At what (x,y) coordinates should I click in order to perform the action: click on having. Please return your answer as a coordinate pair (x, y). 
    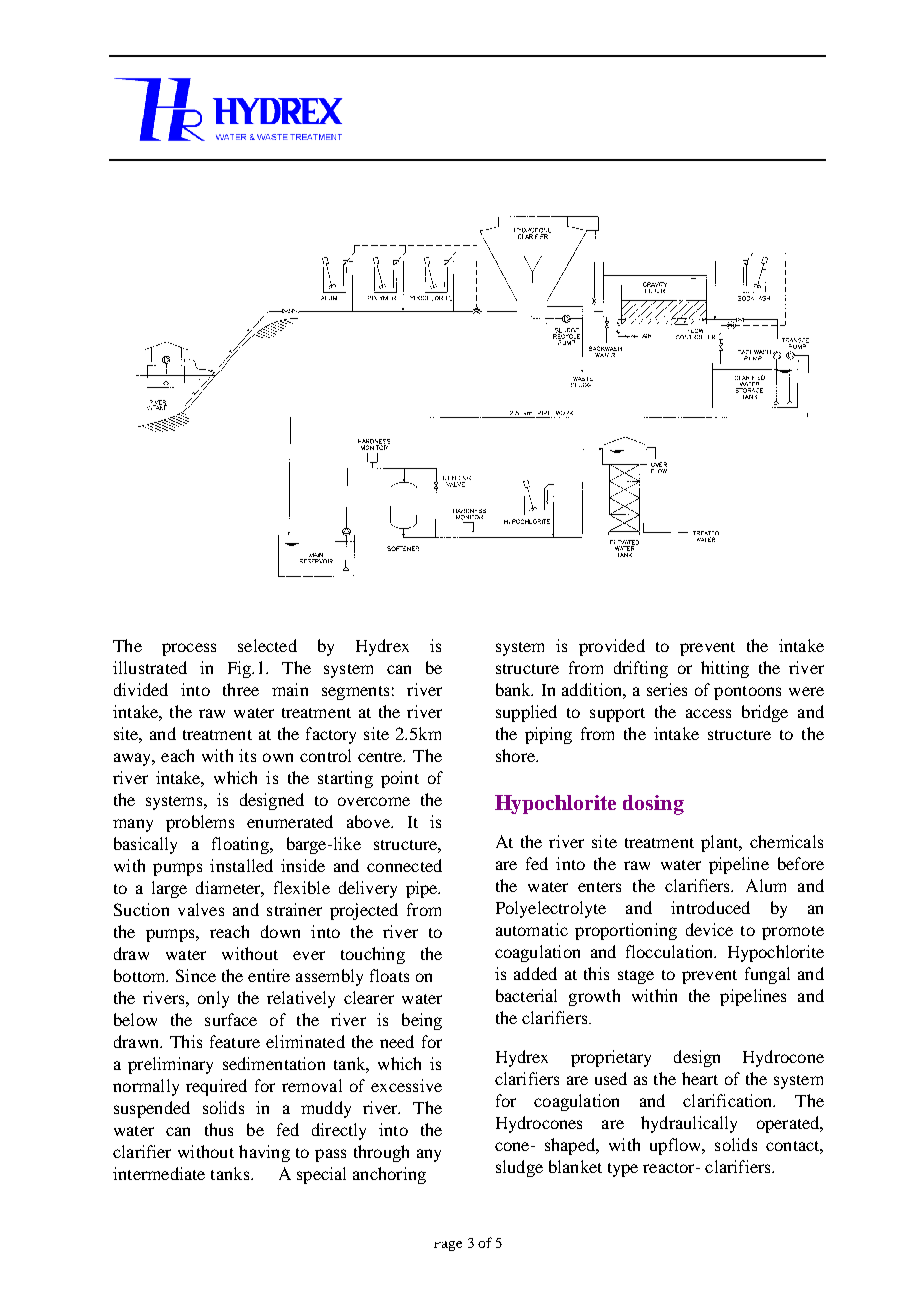
    Looking at the image, I should click on (264, 1153).
